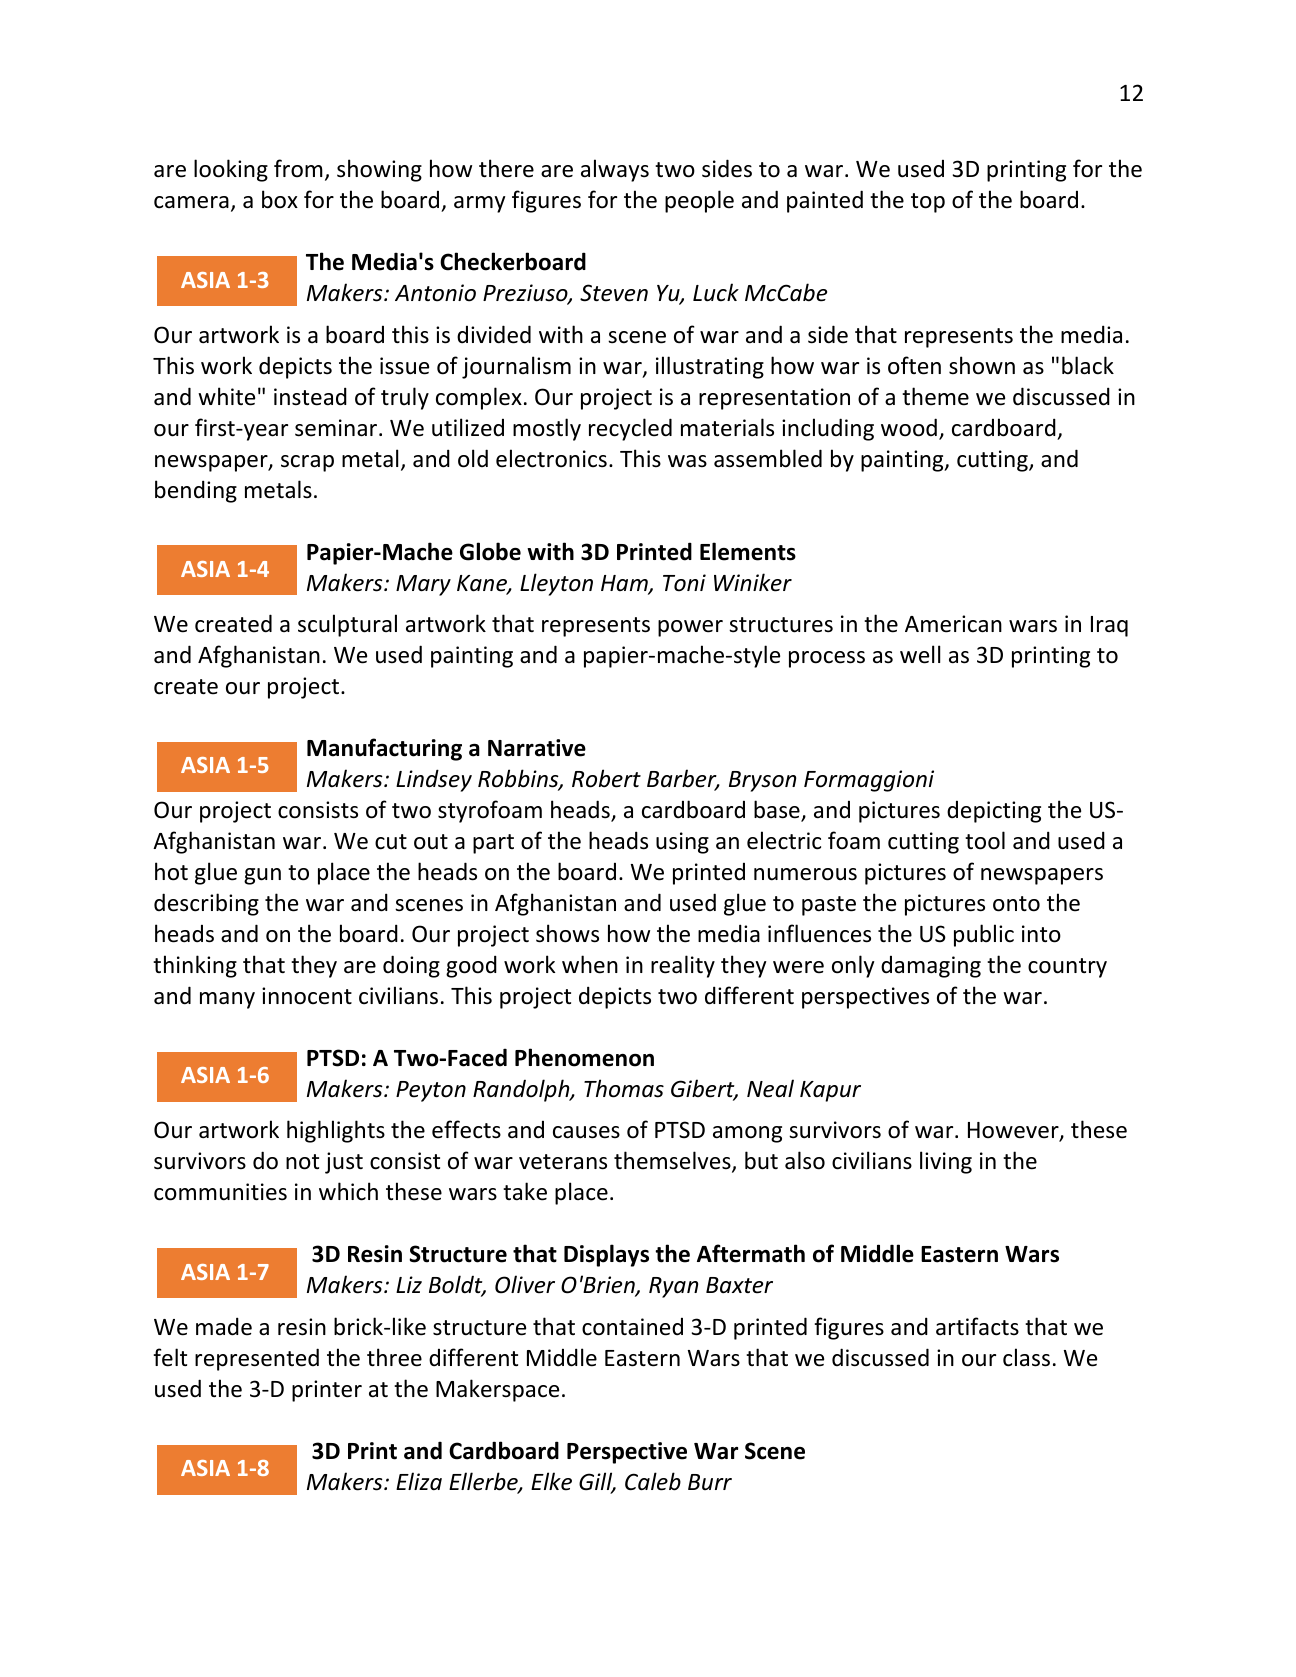  I want to click on represented, so click(257, 1359).
